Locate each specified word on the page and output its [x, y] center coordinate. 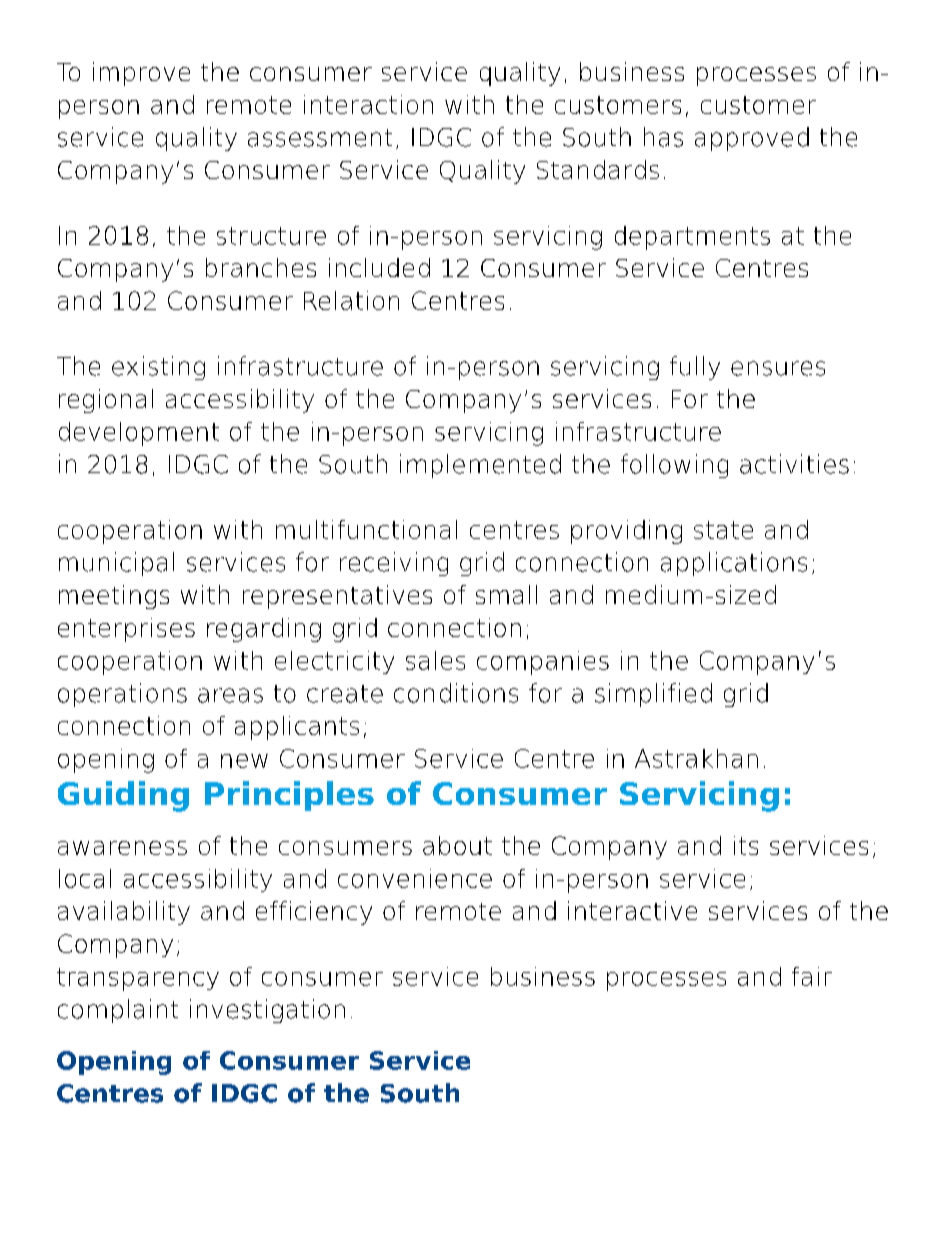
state [723, 530]
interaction [368, 104]
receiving [394, 564]
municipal [116, 564]
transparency [138, 979]
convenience [415, 878]
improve [141, 74]
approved [752, 139]
